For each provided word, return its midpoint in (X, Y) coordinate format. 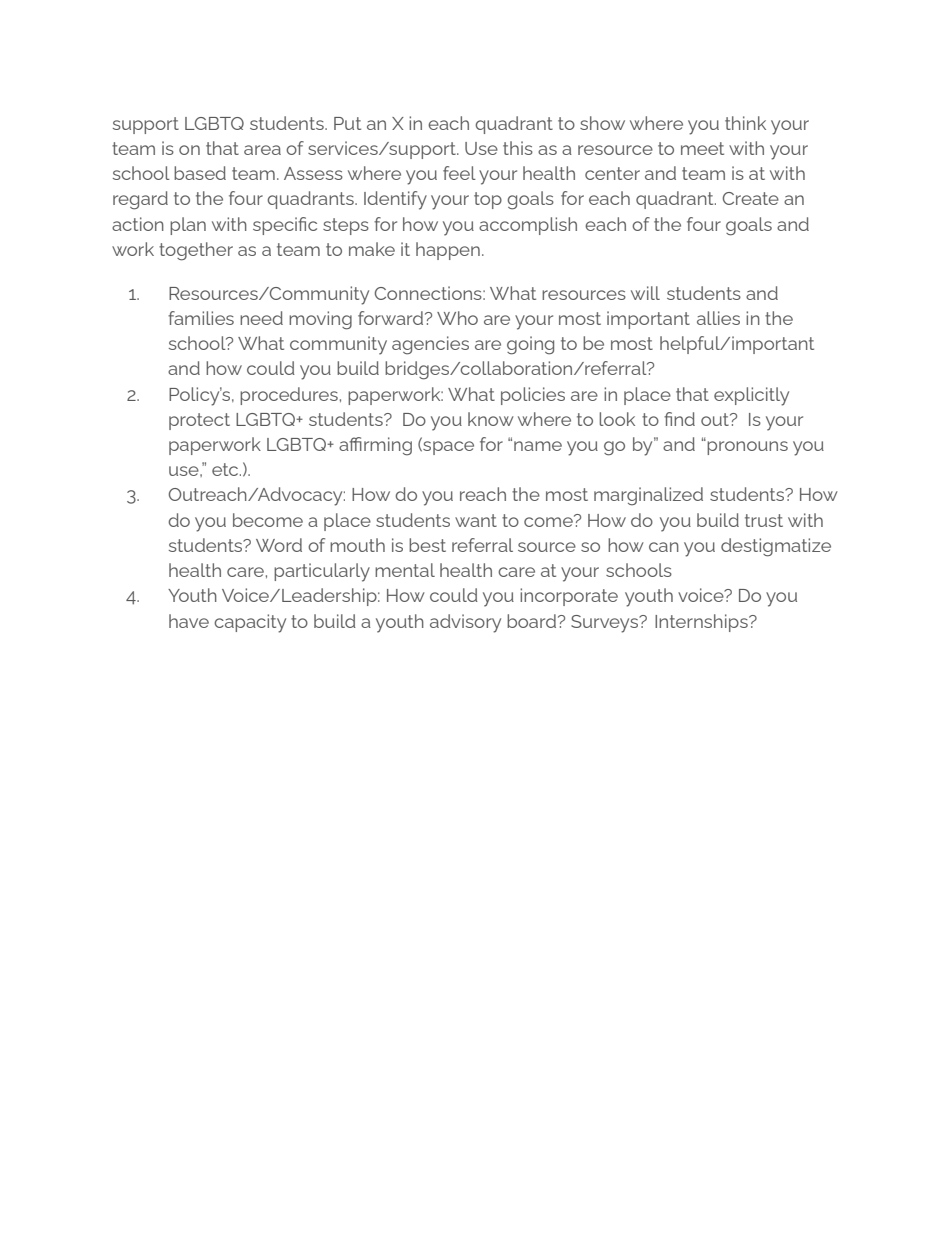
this (518, 148)
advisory (465, 623)
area (262, 150)
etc (226, 469)
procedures (289, 396)
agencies (430, 345)
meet (702, 148)
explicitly (751, 396)
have (189, 621)
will (645, 293)
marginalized (648, 496)
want (476, 520)
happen (448, 251)
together (196, 251)
